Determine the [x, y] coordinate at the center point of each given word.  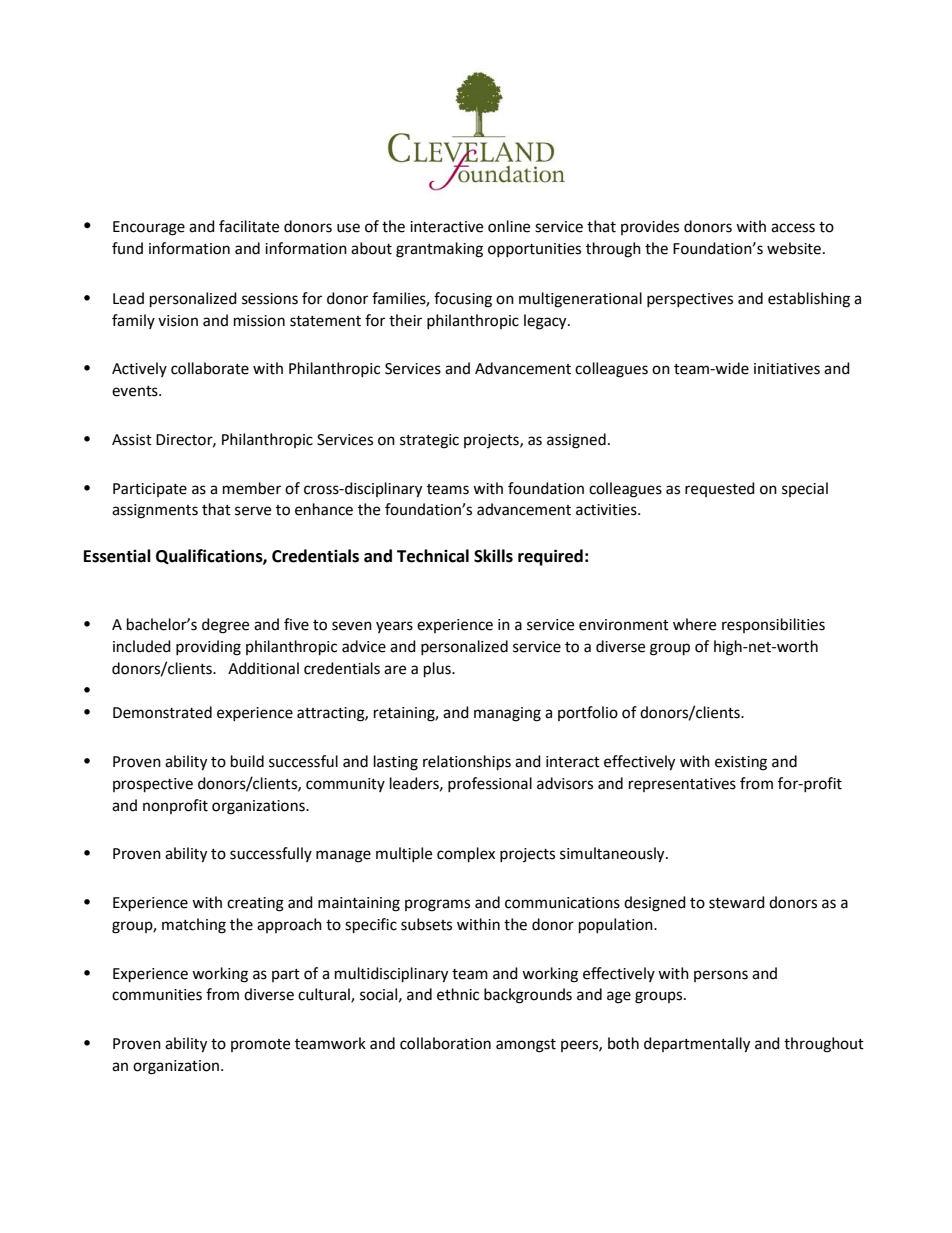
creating [255, 904]
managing [507, 714]
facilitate [249, 226]
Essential [117, 556]
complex [466, 855]
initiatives [787, 369]
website [794, 248]
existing [741, 763]
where [694, 624]
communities [157, 995]
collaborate [210, 368]
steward [737, 902]
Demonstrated [162, 712]
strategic [429, 441]
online [509, 226]
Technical [433, 556]
